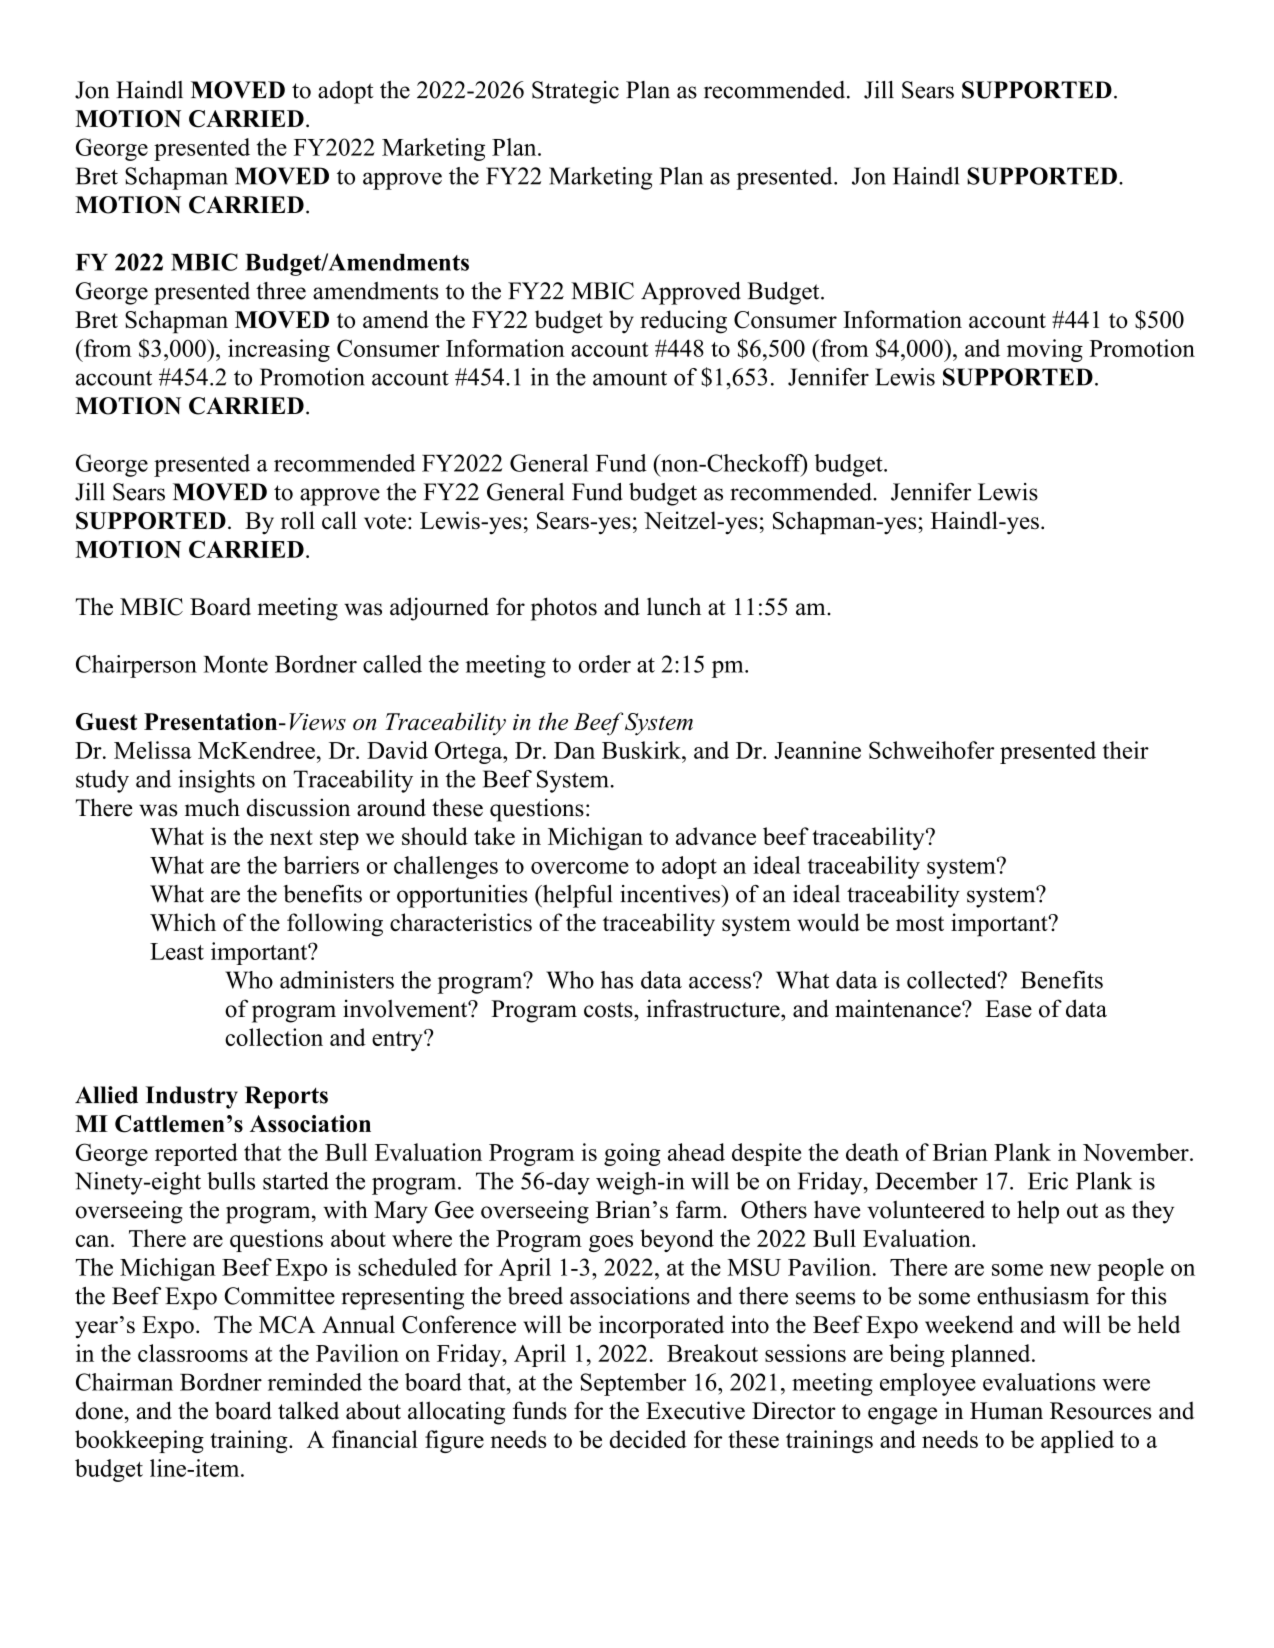  Describe the element at coordinates (216, 781) in the page. I see `insights` at that location.
